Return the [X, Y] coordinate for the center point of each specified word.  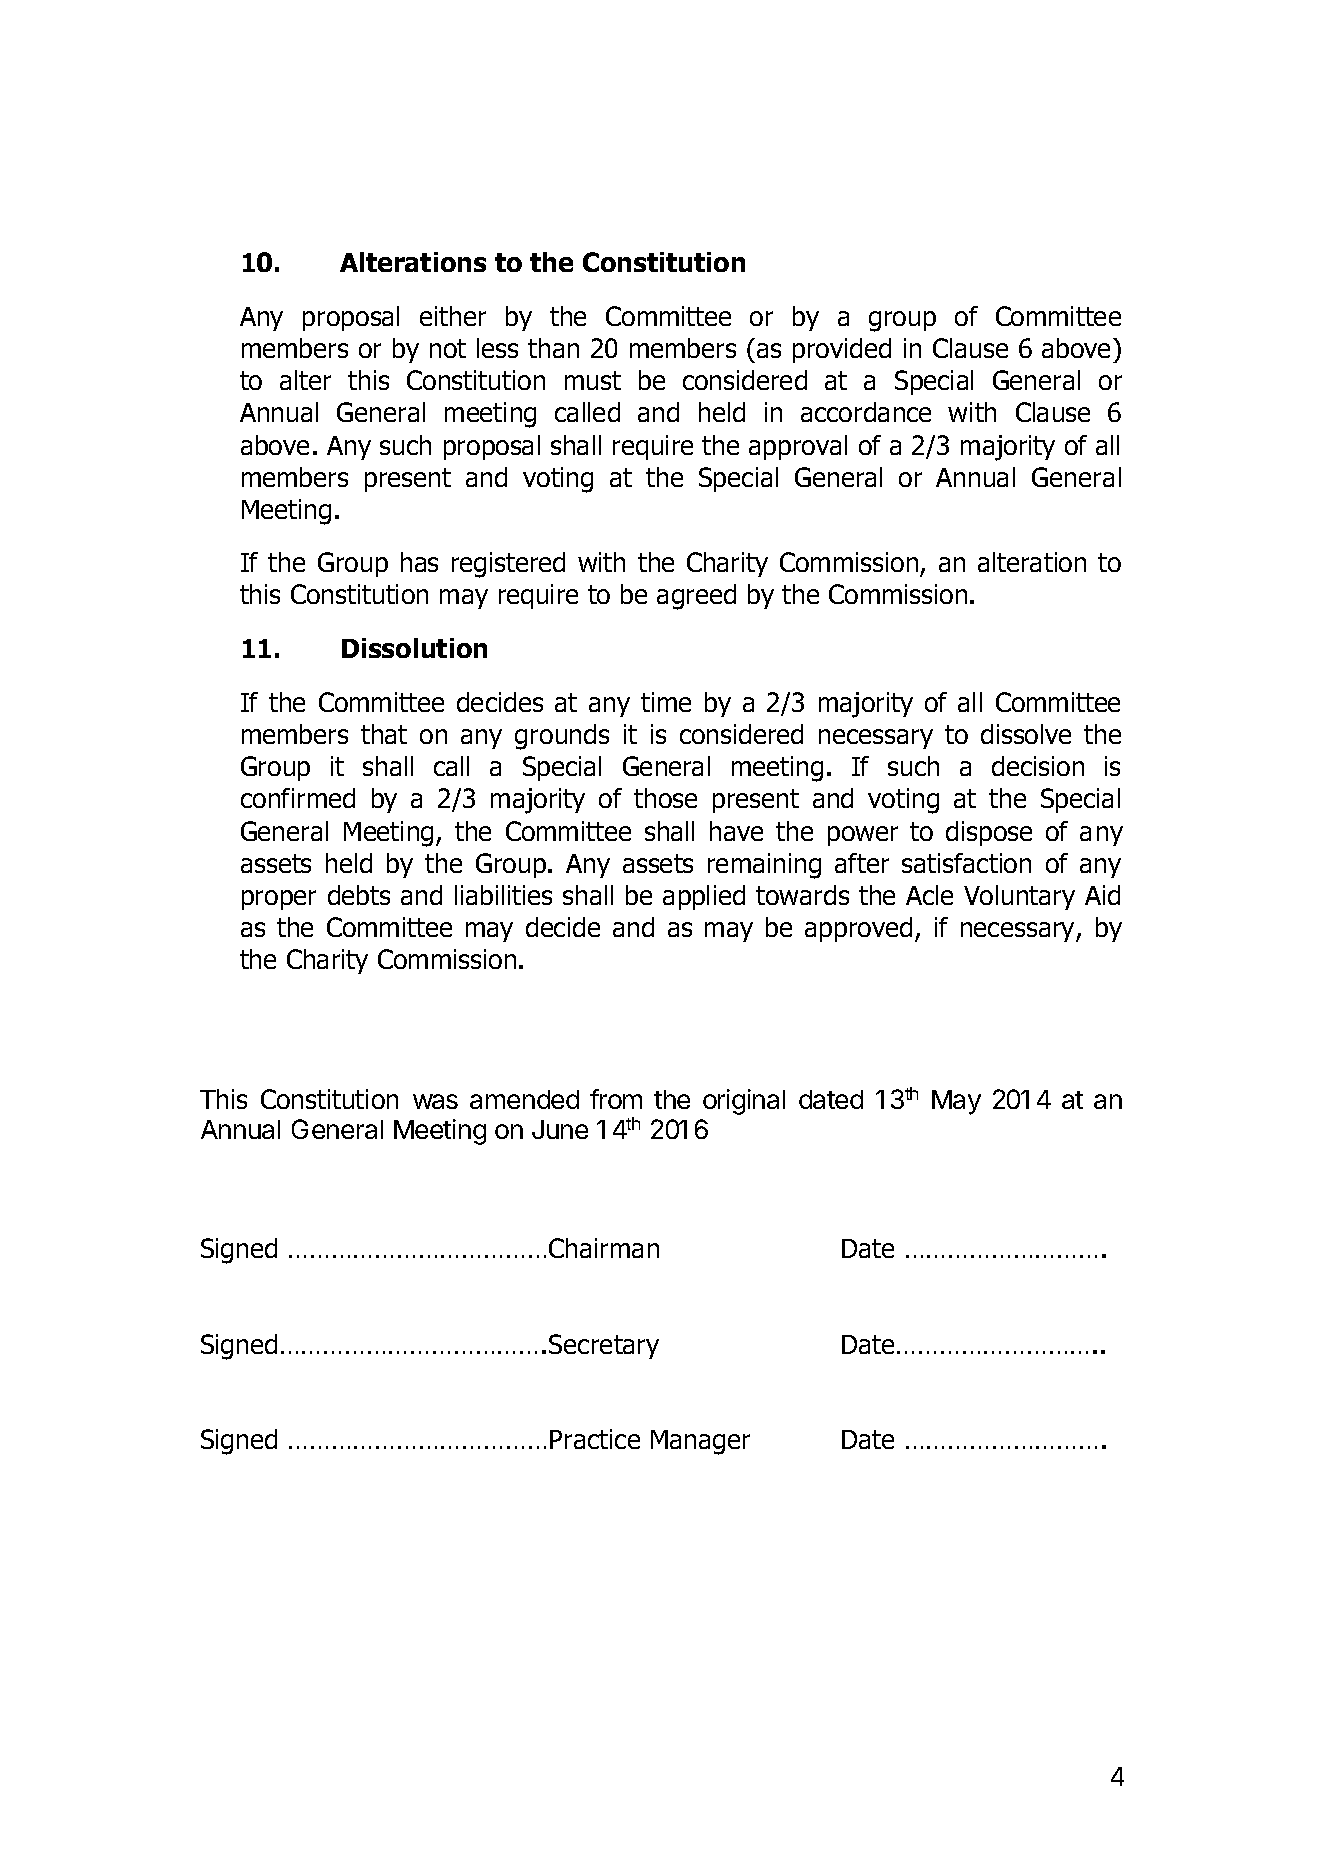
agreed [696, 597]
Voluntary [1019, 897]
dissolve [1026, 734]
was [435, 1101]
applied [704, 897]
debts [359, 895]
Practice [595, 1439]
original [744, 1102]
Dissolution [414, 648]
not [448, 348]
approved [858, 929]
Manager [700, 1442]
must [593, 380]
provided [842, 350]
